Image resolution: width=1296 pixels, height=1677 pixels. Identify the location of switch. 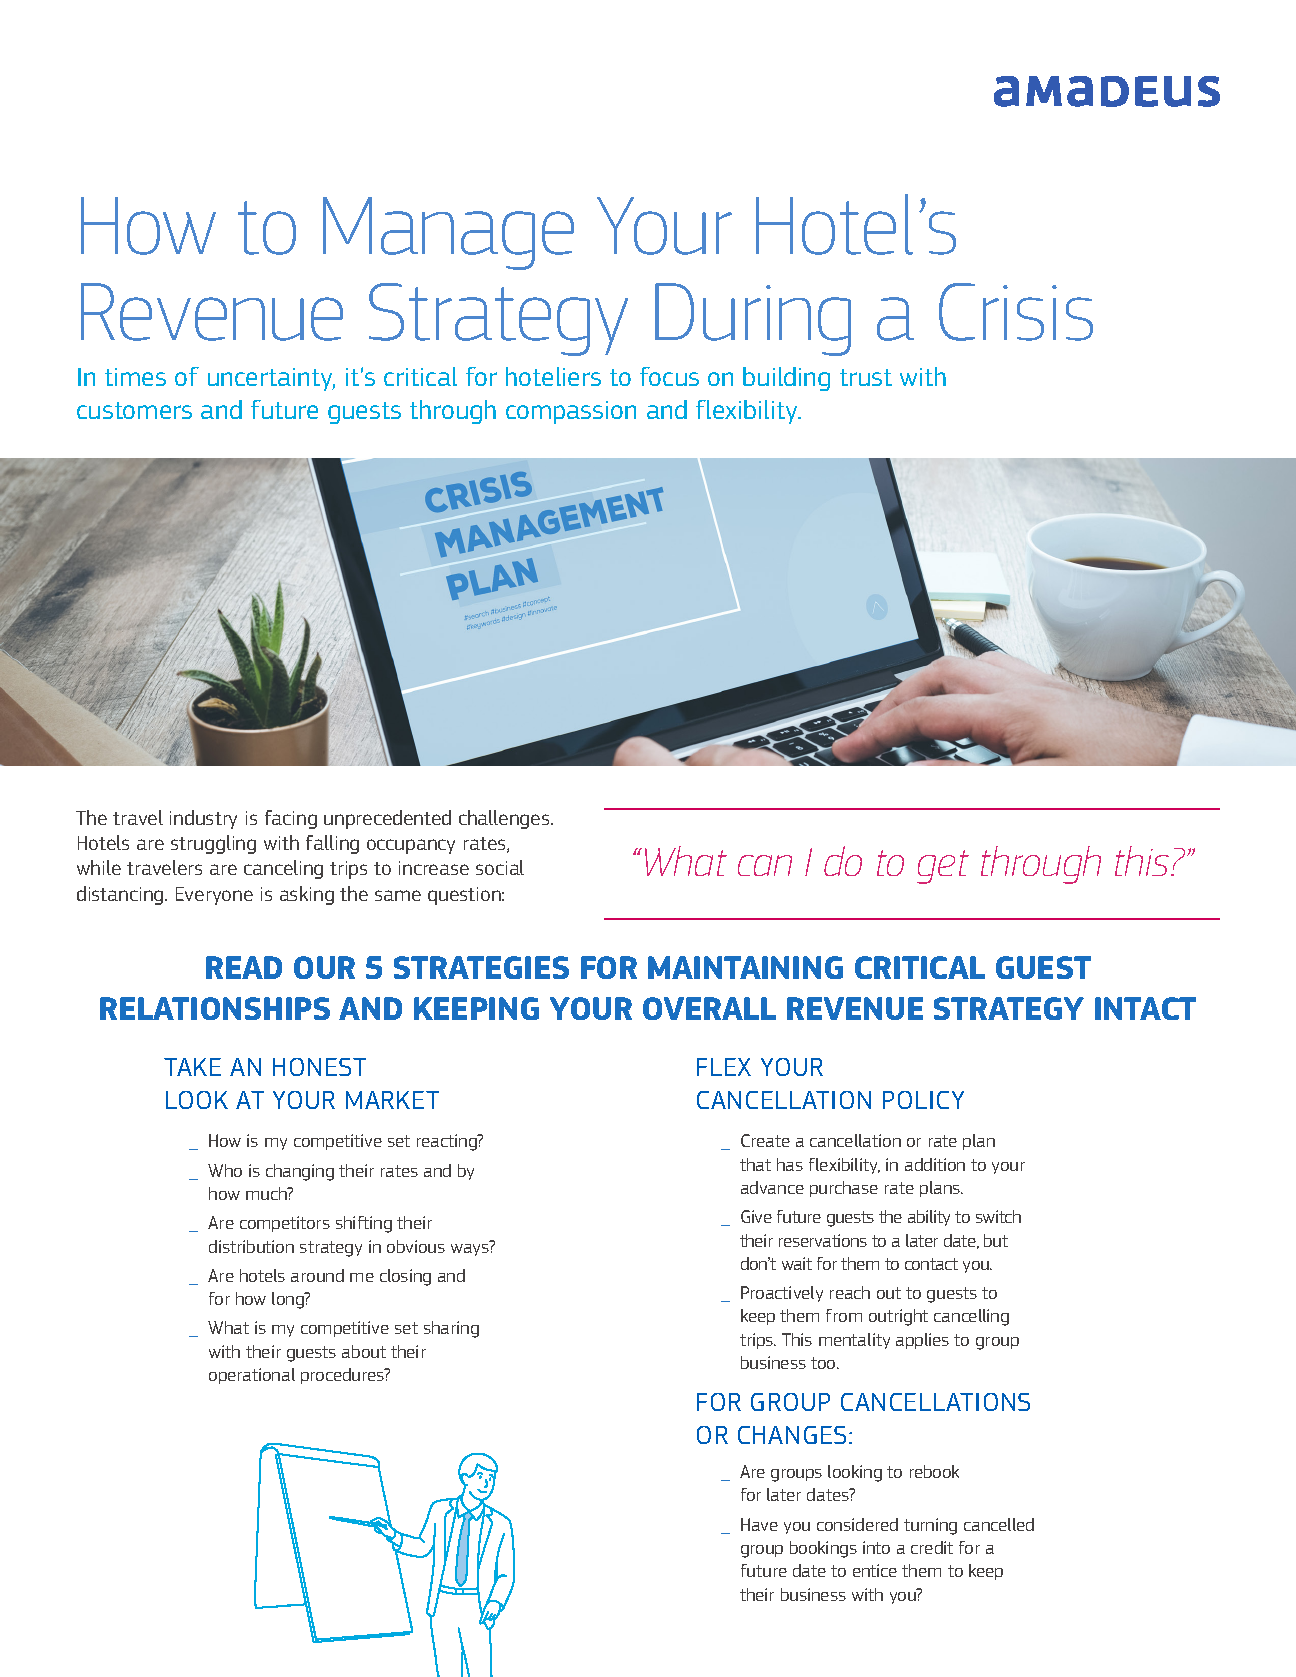
(998, 1216).
